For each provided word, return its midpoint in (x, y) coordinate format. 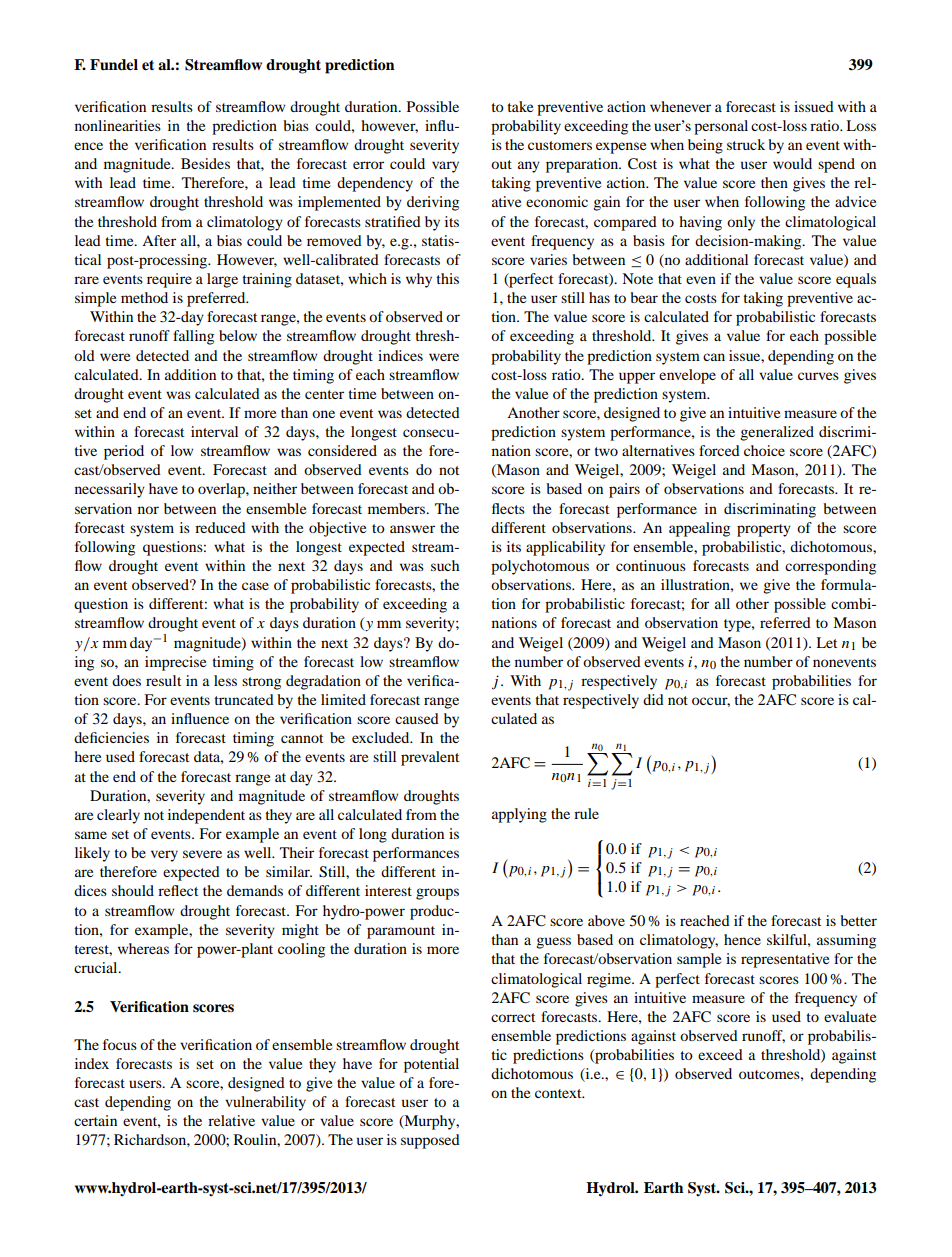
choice (764, 450)
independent (206, 816)
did (653, 699)
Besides (205, 163)
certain (95, 1120)
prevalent (430, 758)
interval (214, 431)
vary (445, 167)
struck (746, 144)
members (398, 508)
